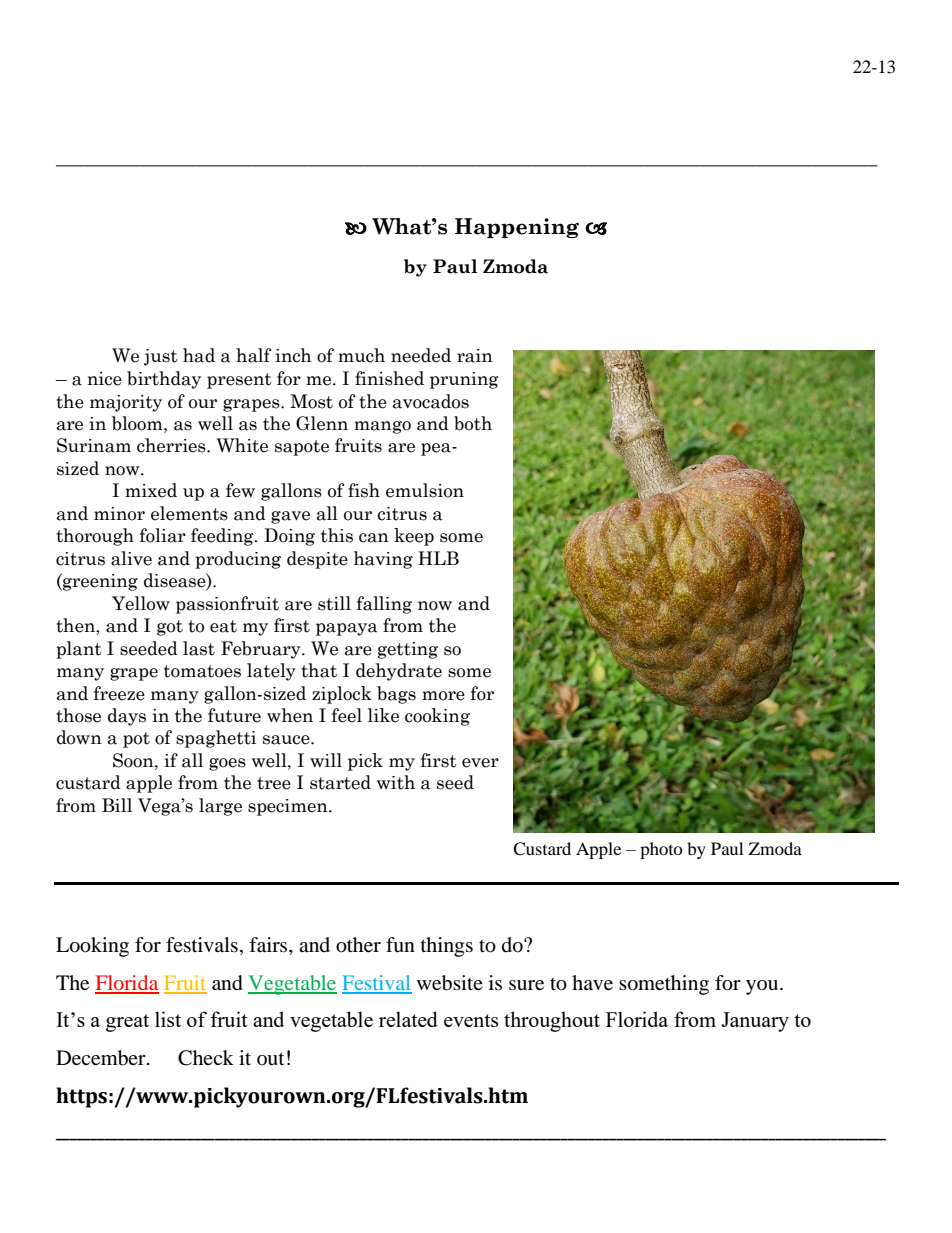 Image resolution: width=952 pixels, height=1233 pixels. I want to click on Happening, so click(517, 228).
